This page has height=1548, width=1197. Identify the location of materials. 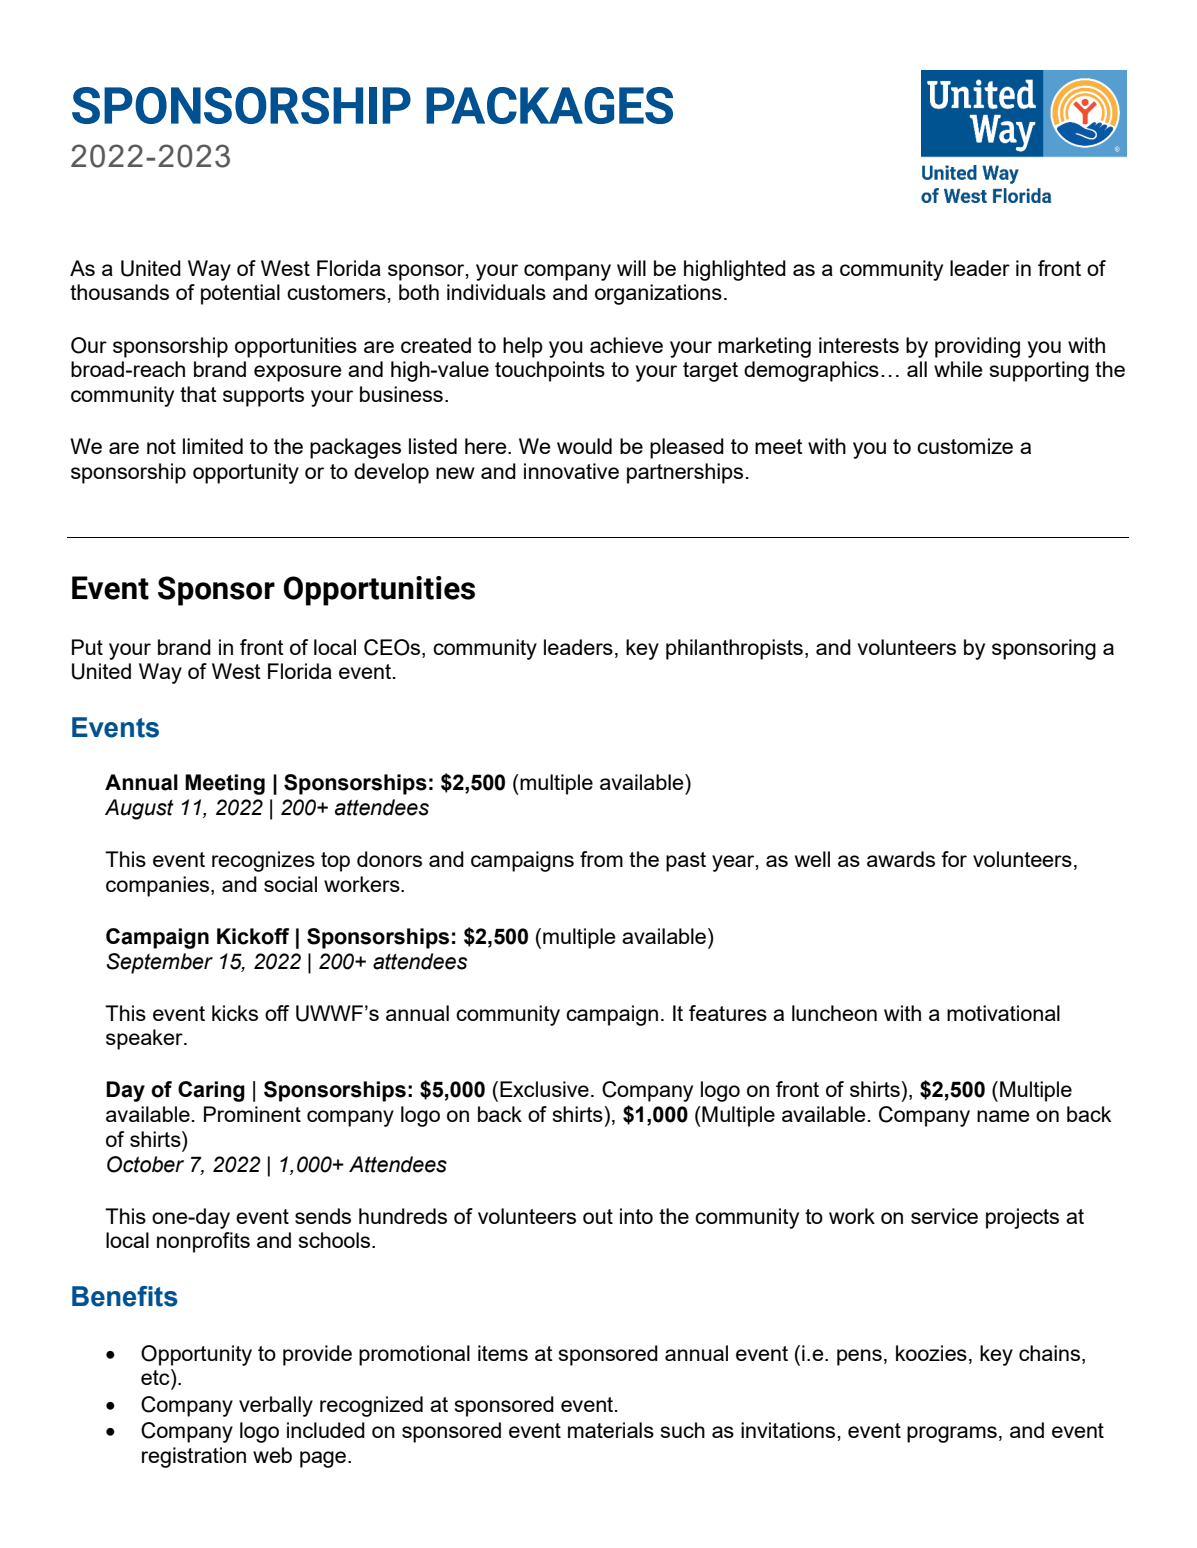
(611, 1430).
